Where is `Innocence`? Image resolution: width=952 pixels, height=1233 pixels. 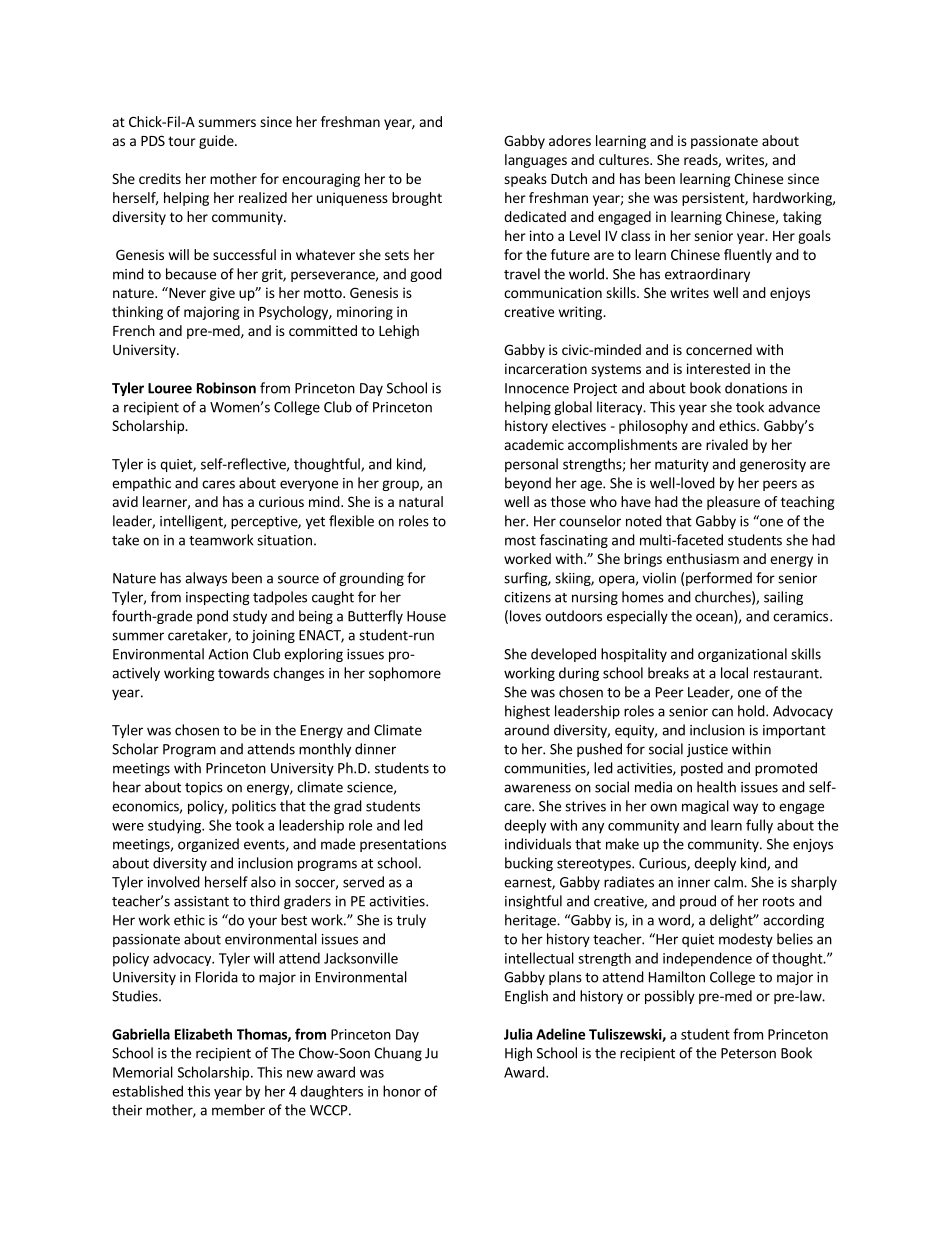 Innocence is located at coordinates (537, 388).
